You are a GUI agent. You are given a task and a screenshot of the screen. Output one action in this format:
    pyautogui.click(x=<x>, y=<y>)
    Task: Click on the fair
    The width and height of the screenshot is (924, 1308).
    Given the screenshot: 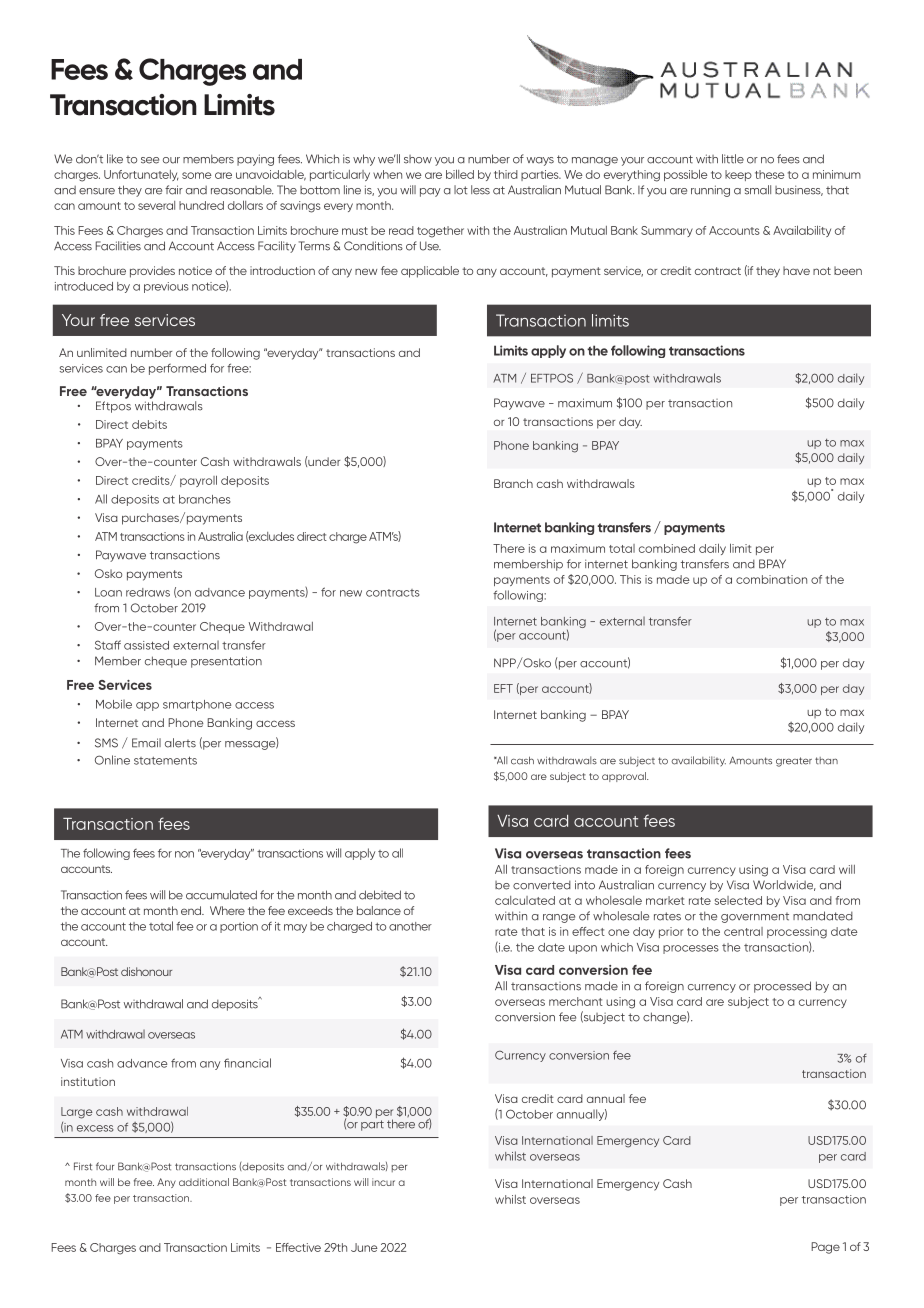 What is the action you would take?
    pyautogui.click(x=174, y=190)
